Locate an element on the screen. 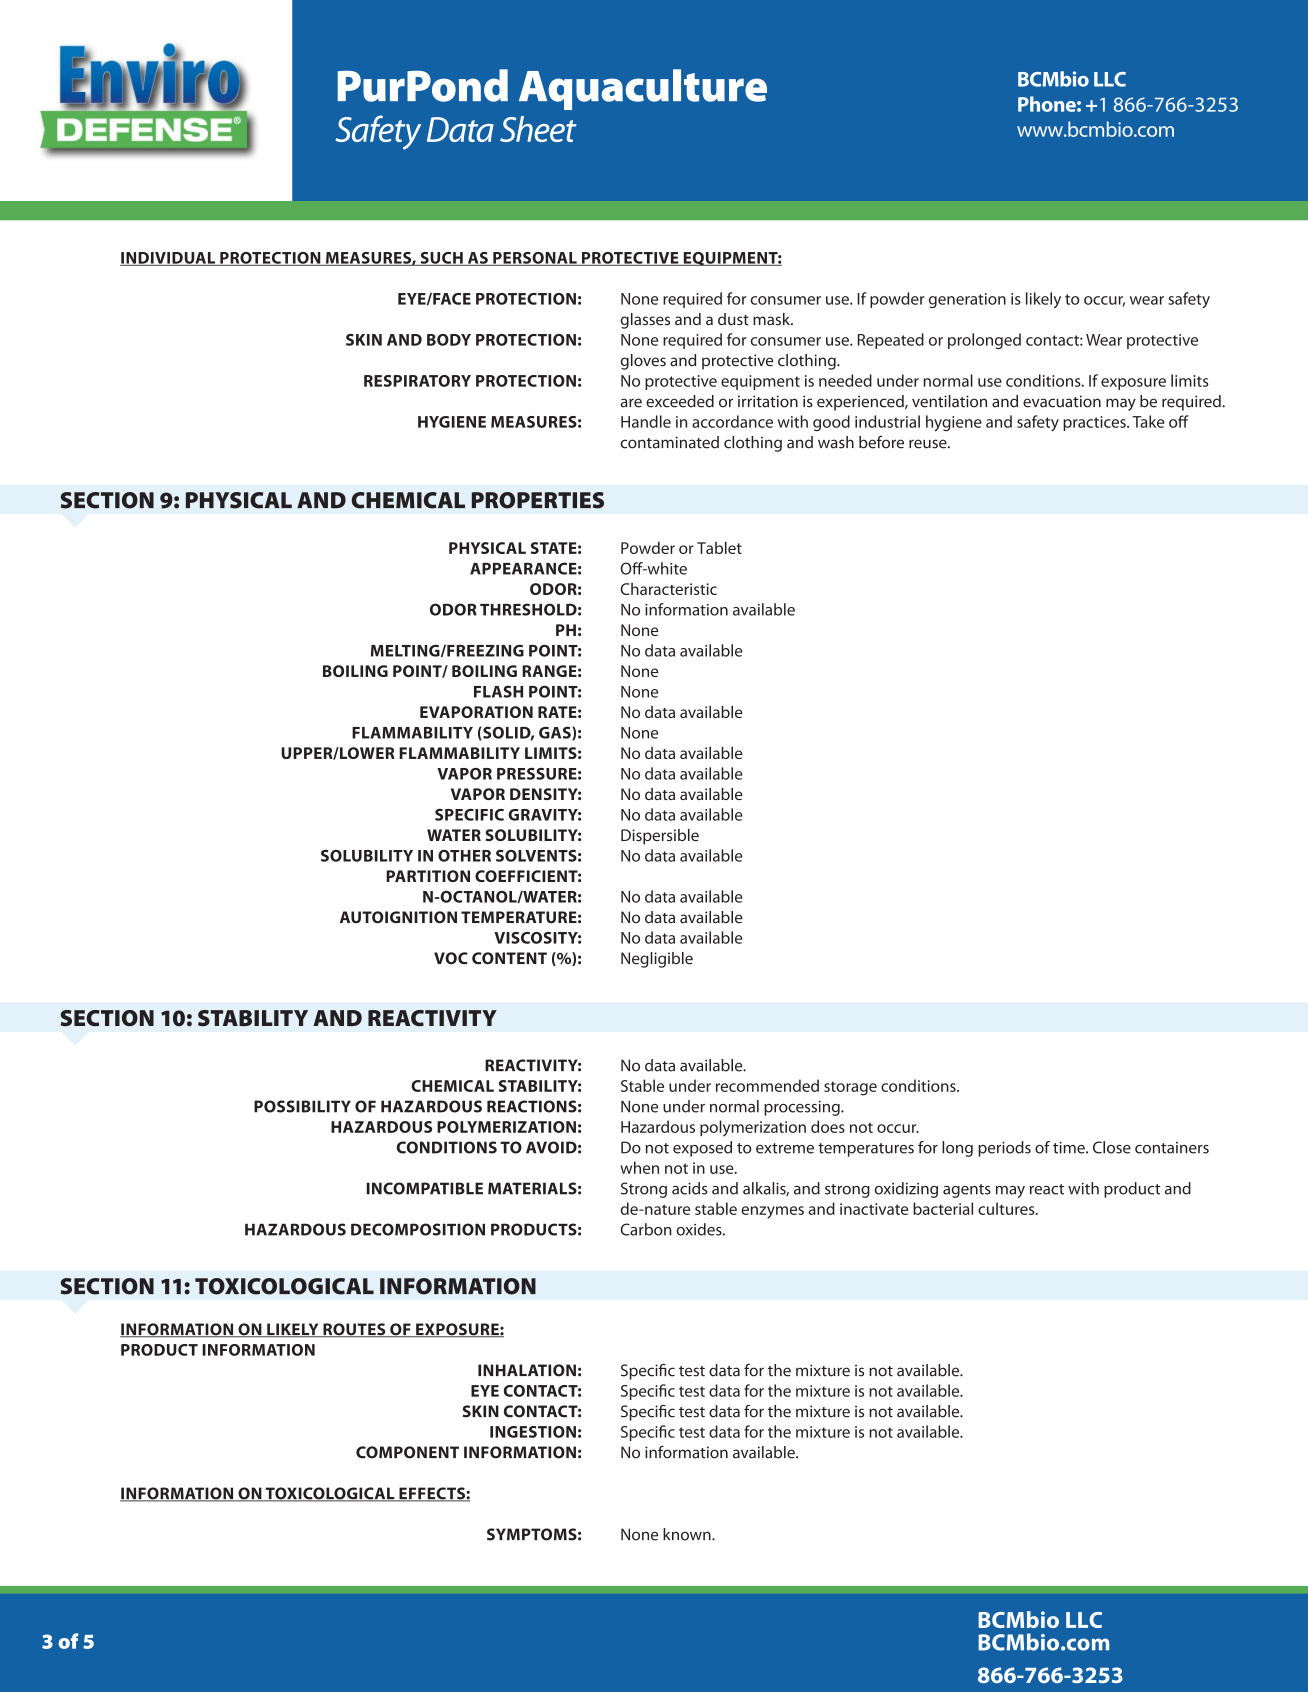 Image resolution: width=1308 pixels, height=1692 pixels. Aquaculture is located at coordinates (643, 89).
